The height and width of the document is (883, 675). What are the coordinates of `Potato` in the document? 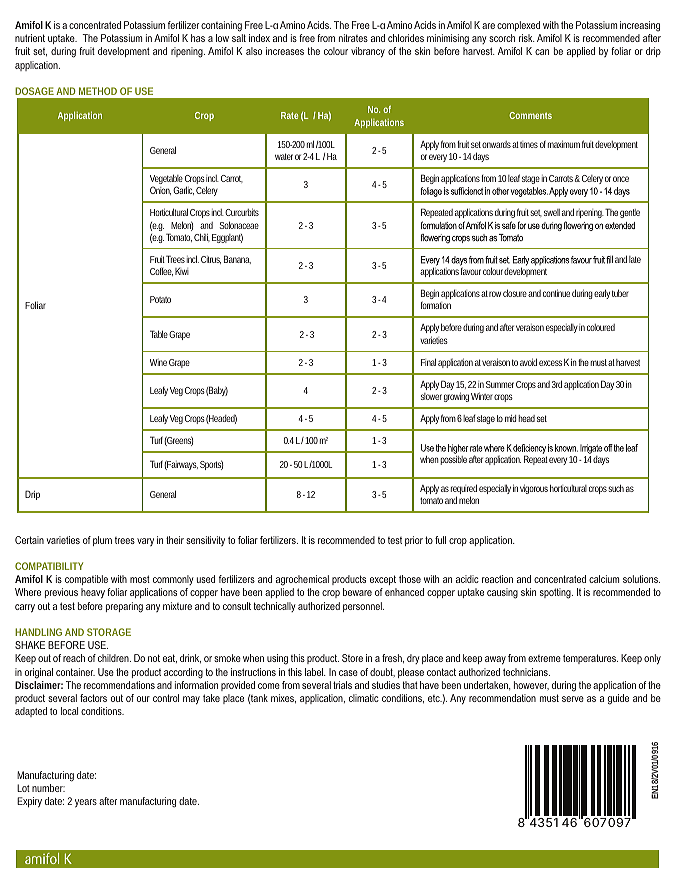 It's located at (160, 299).
